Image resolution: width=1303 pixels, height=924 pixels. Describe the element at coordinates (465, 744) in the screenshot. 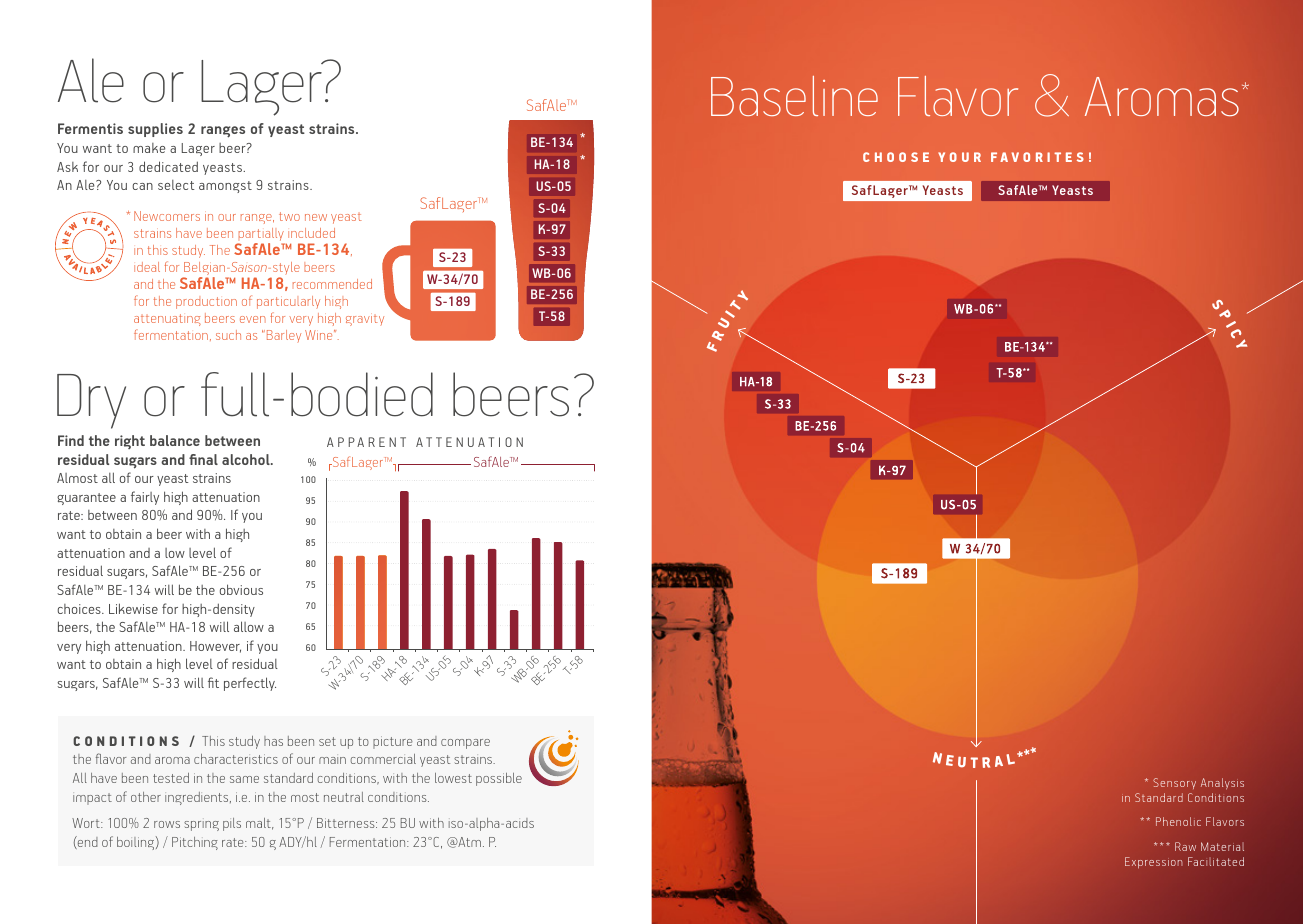

I see `compare` at that location.
